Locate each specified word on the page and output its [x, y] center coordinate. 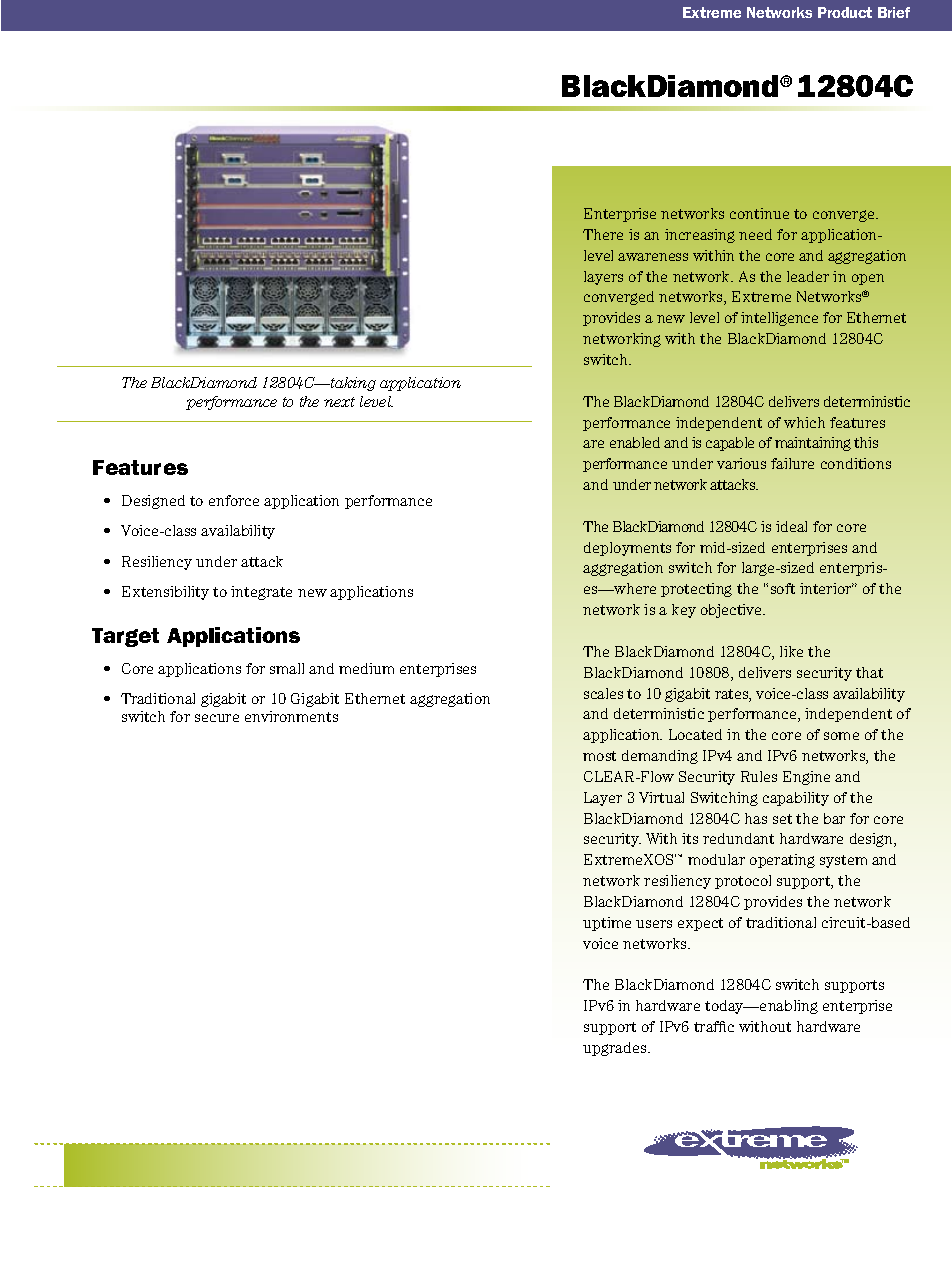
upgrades [616, 1049]
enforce [234, 500]
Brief [894, 12]
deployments [627, 549]
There [603, 234]
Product [845, 12]
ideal [791, 526]
